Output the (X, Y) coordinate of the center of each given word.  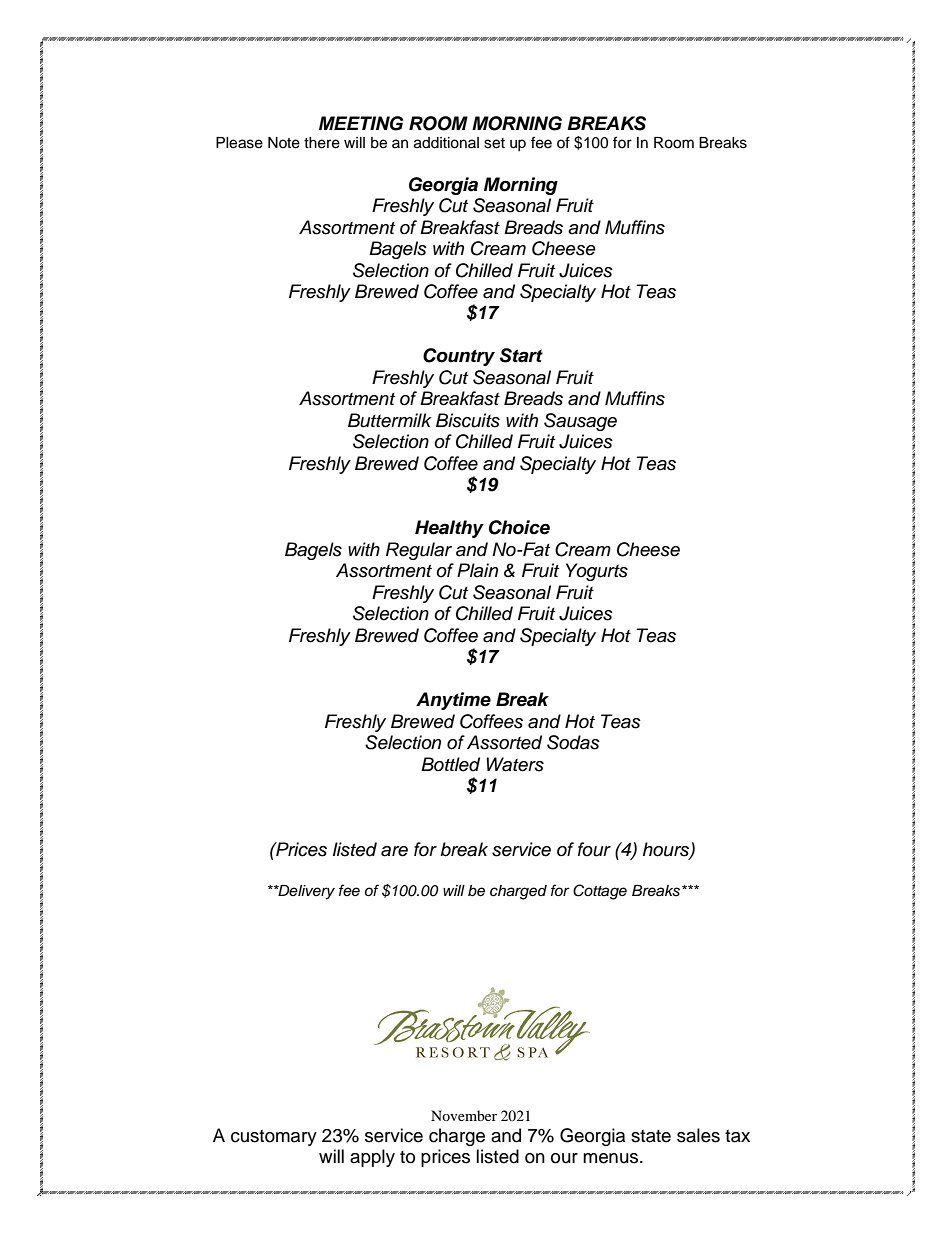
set (494, 143)
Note (284, 143)
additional (446, 143)
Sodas (573, 742)
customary (274, 1138)
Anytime (453, 701)
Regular (419, 551)
